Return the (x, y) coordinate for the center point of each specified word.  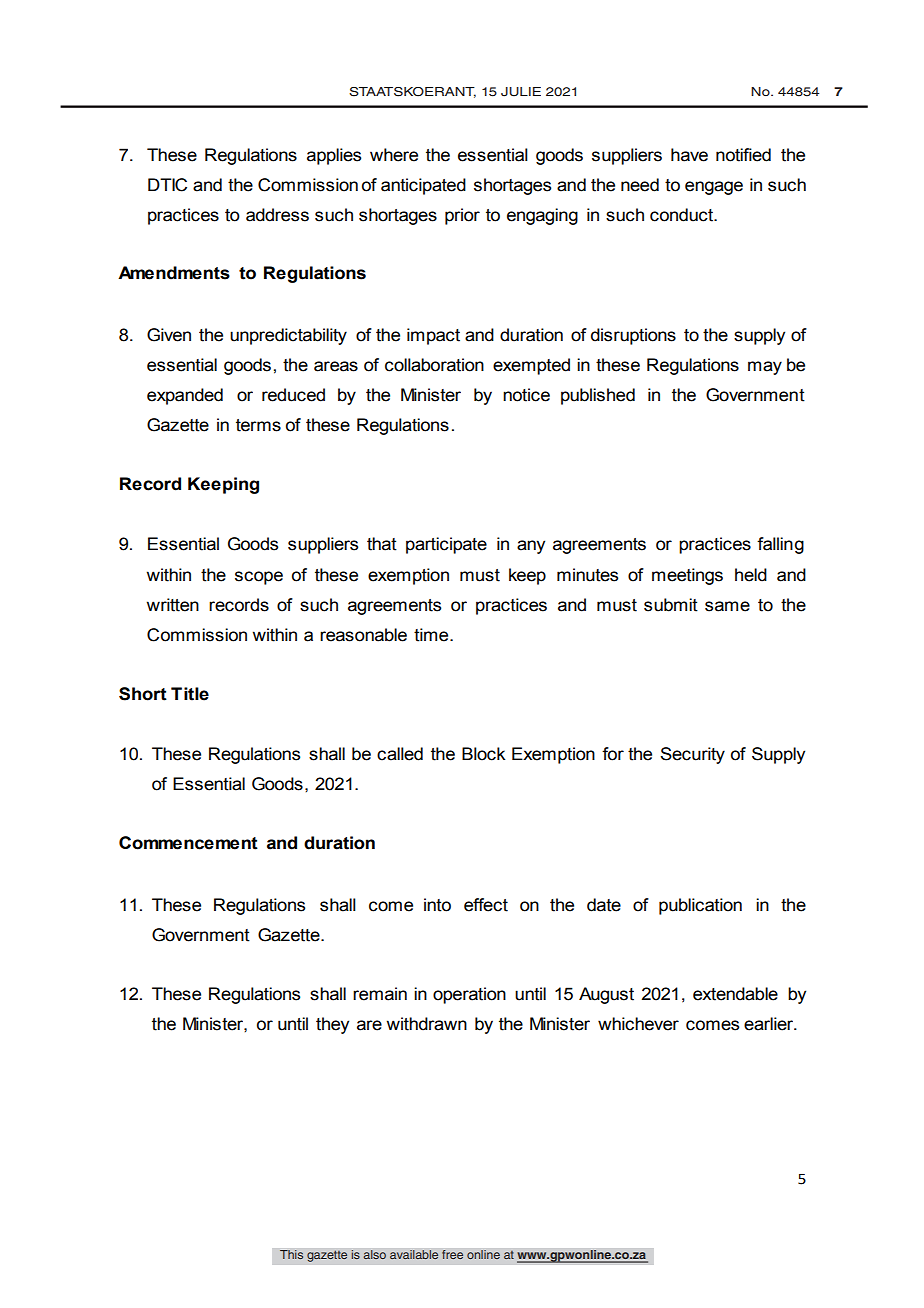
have (689, 155)
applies (334, 156)
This (292, 1255)
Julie (521, 92)
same (727, 606)
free (453, 1255)
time (432, 635)
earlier (770, 1024)
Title (190, 694)
